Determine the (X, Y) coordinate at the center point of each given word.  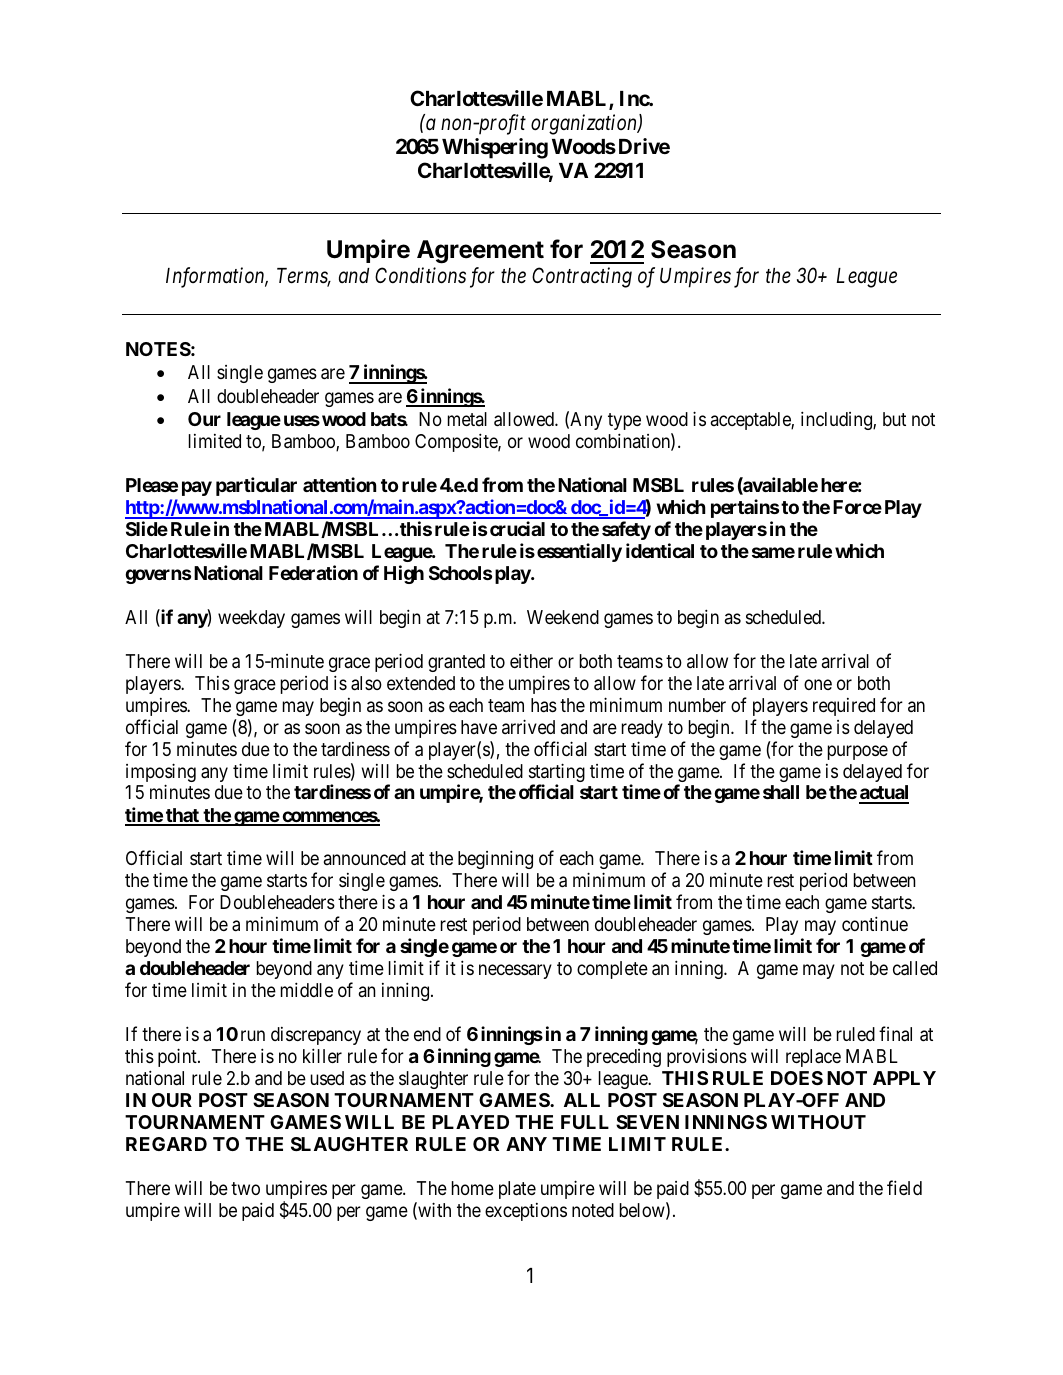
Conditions (420, 275)
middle (307, 989)
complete (612, 970)
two (245, 1188)
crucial (517, 528)
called (915, 968)
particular (256, 486)
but (894, 419)
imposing (161, 774)
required (844, 707)
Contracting (582, 277)
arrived (528, 726)
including (837, 420)
